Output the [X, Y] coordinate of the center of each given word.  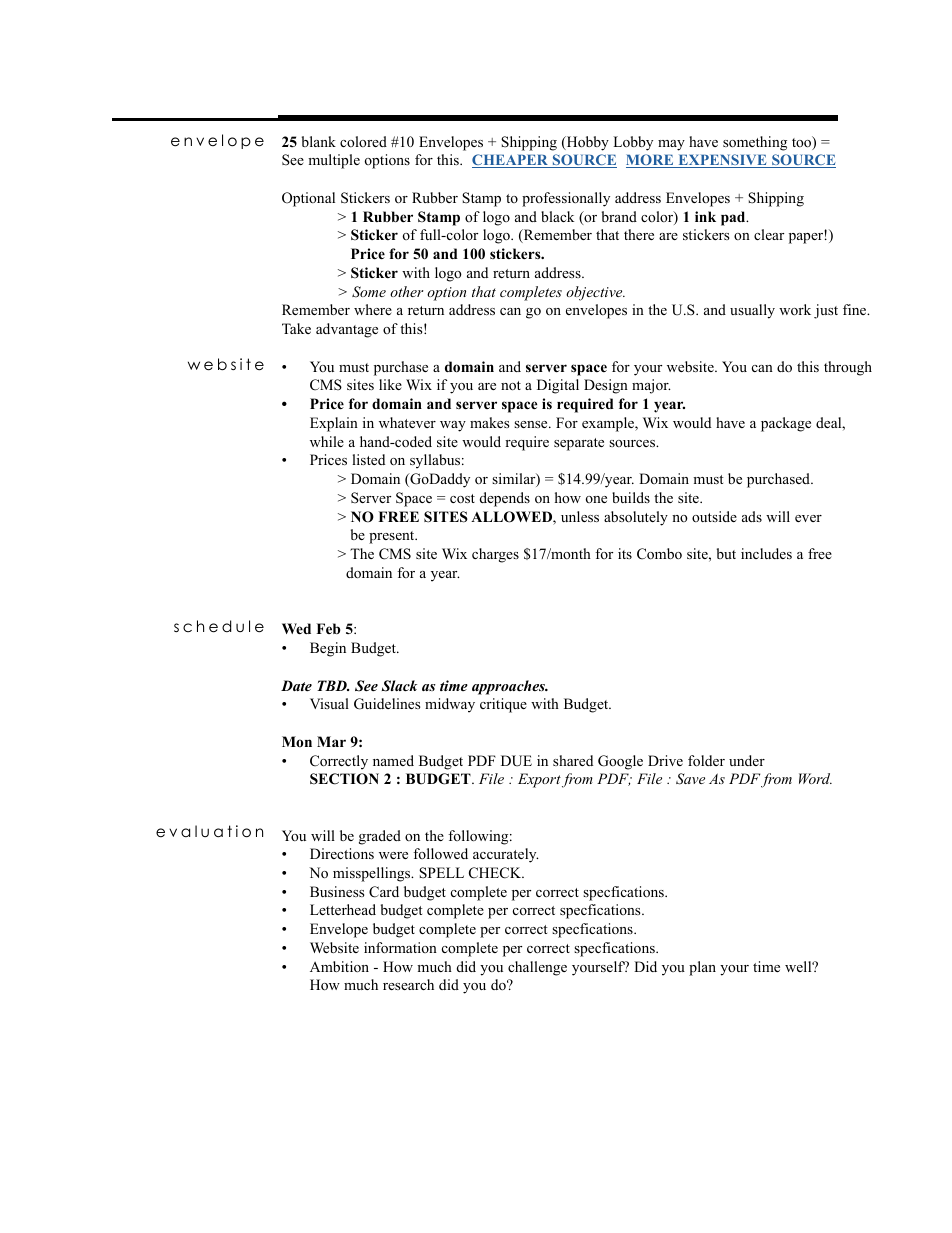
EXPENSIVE [722, 161]
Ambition [339, 966]
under [747, 760]
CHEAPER [511, 161]
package [786, 424]
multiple [334, 161]
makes [489, 422]
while [327, 441]
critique [503, 705]
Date [296, 685]
